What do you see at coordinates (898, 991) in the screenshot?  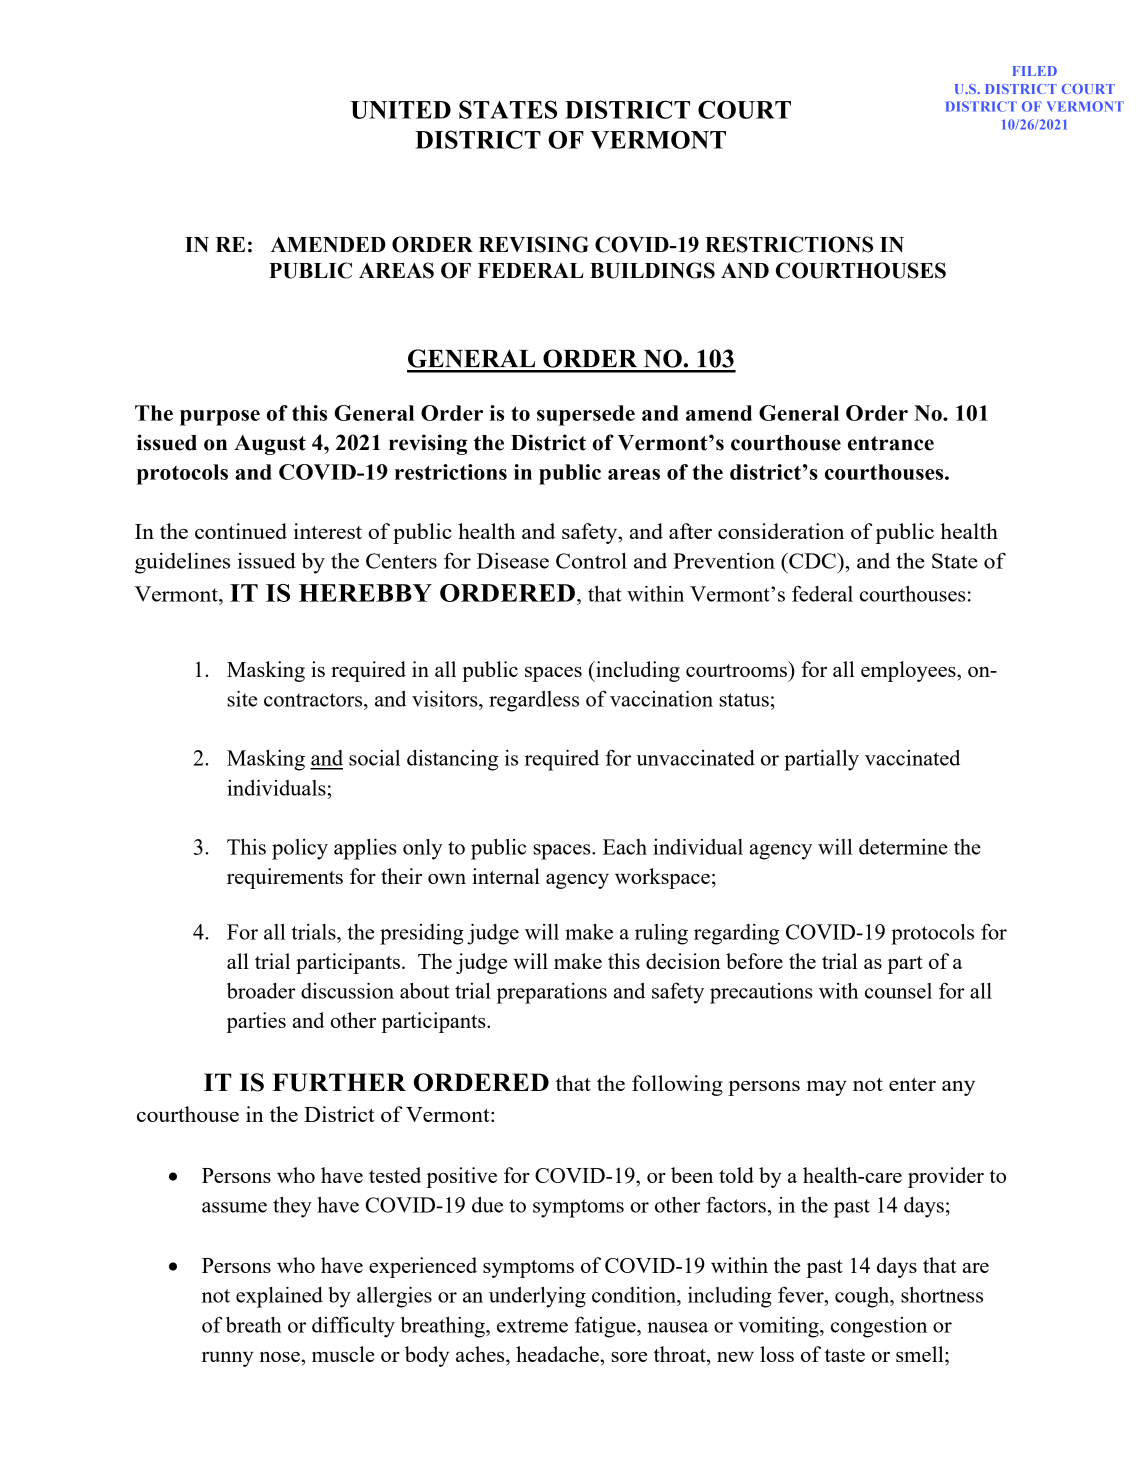 I see `counsel` at bounding box center [898, 991].
